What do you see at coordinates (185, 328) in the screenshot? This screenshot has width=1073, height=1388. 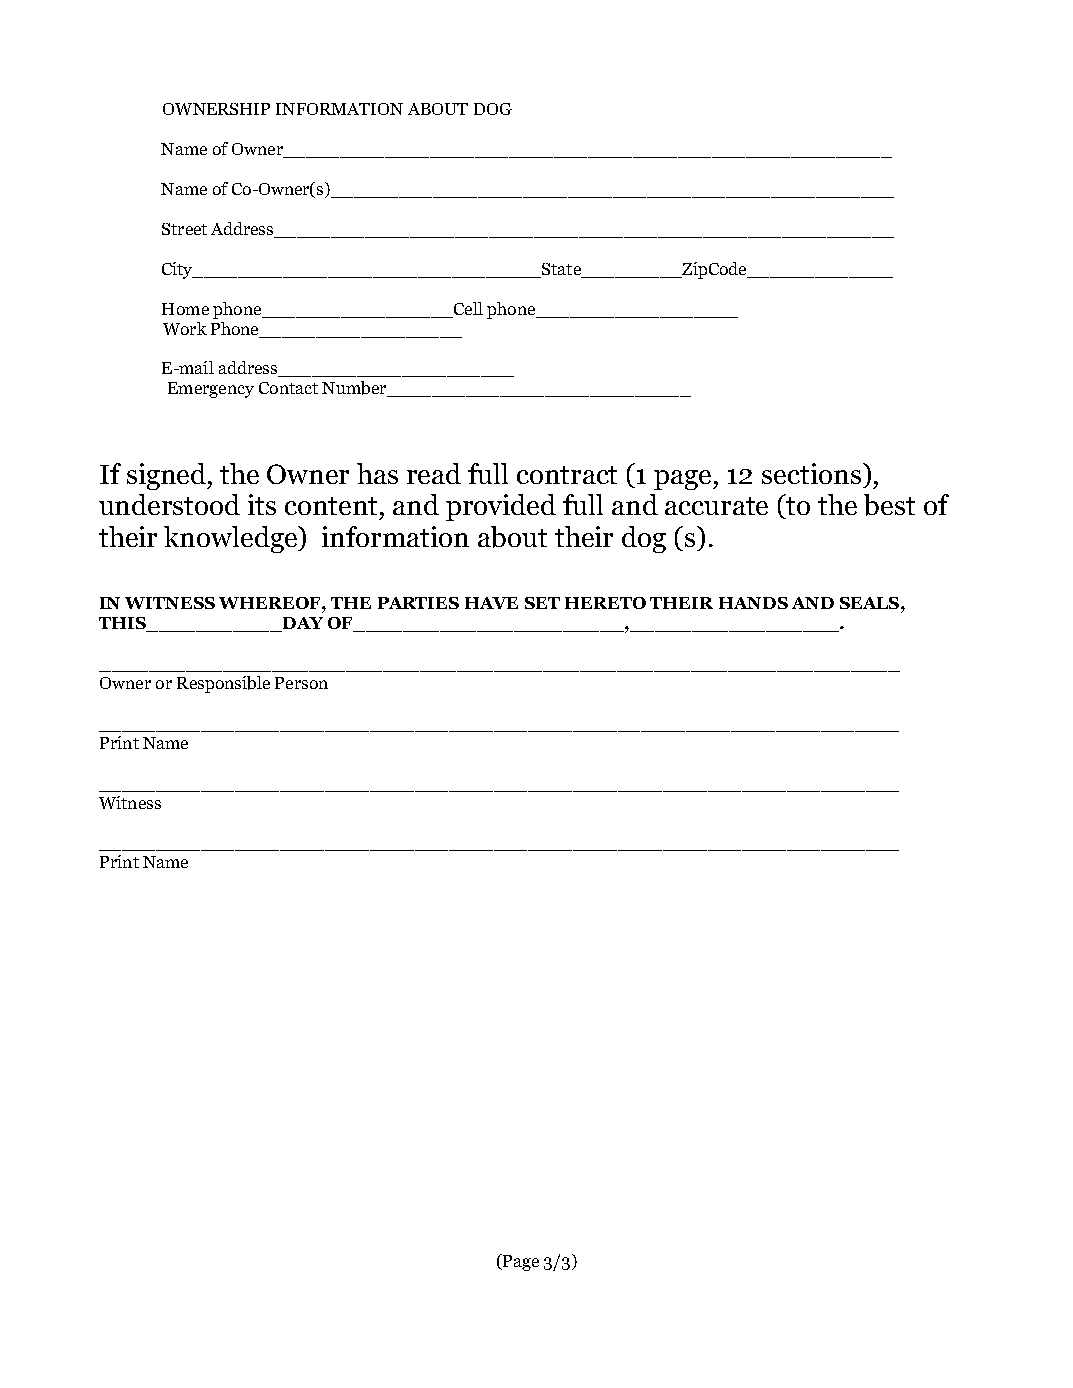 I see `Work` at bounding box center [185, 328].
